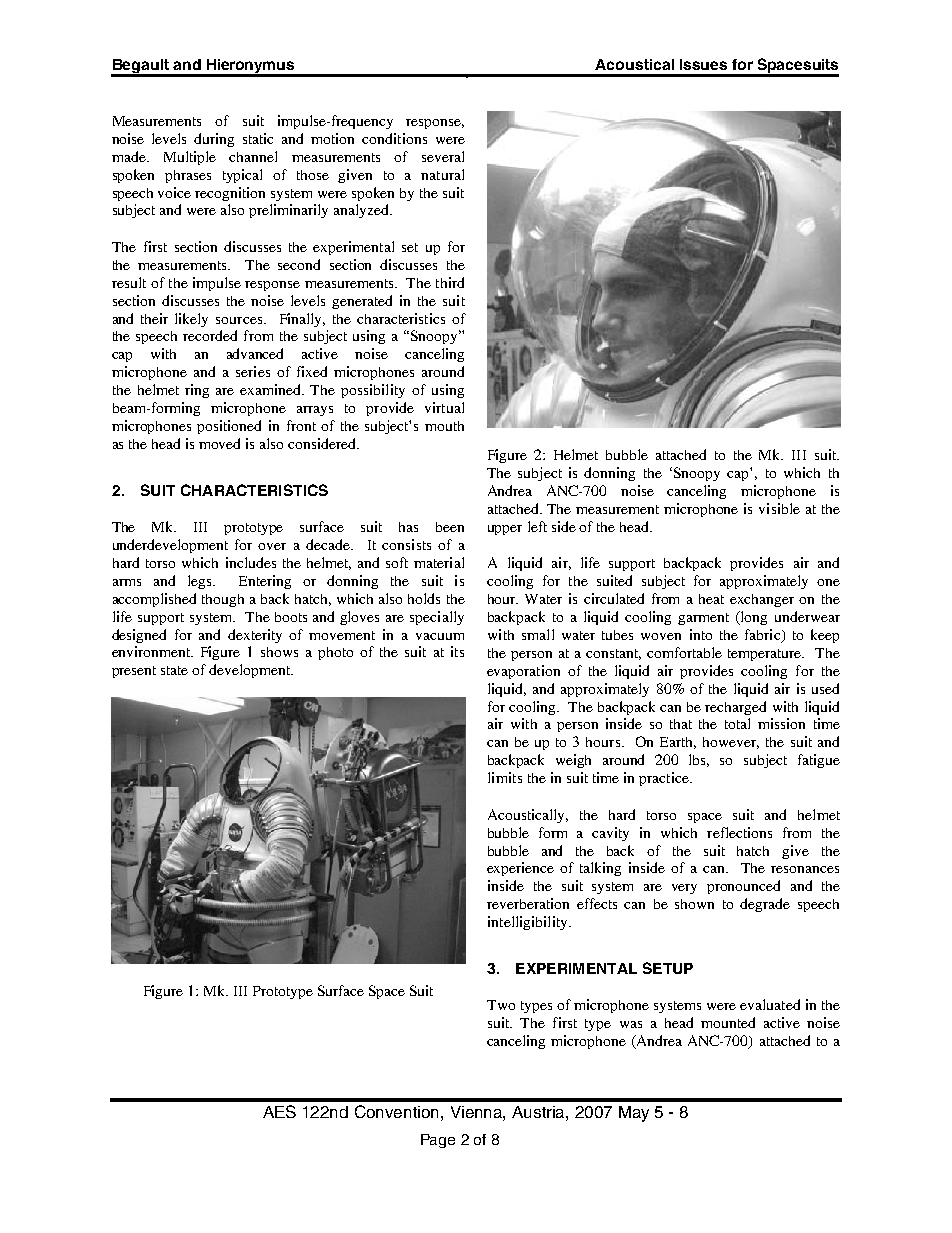 The image size is (952, 1233). I want to click on exchanger, so click(762, 600).
